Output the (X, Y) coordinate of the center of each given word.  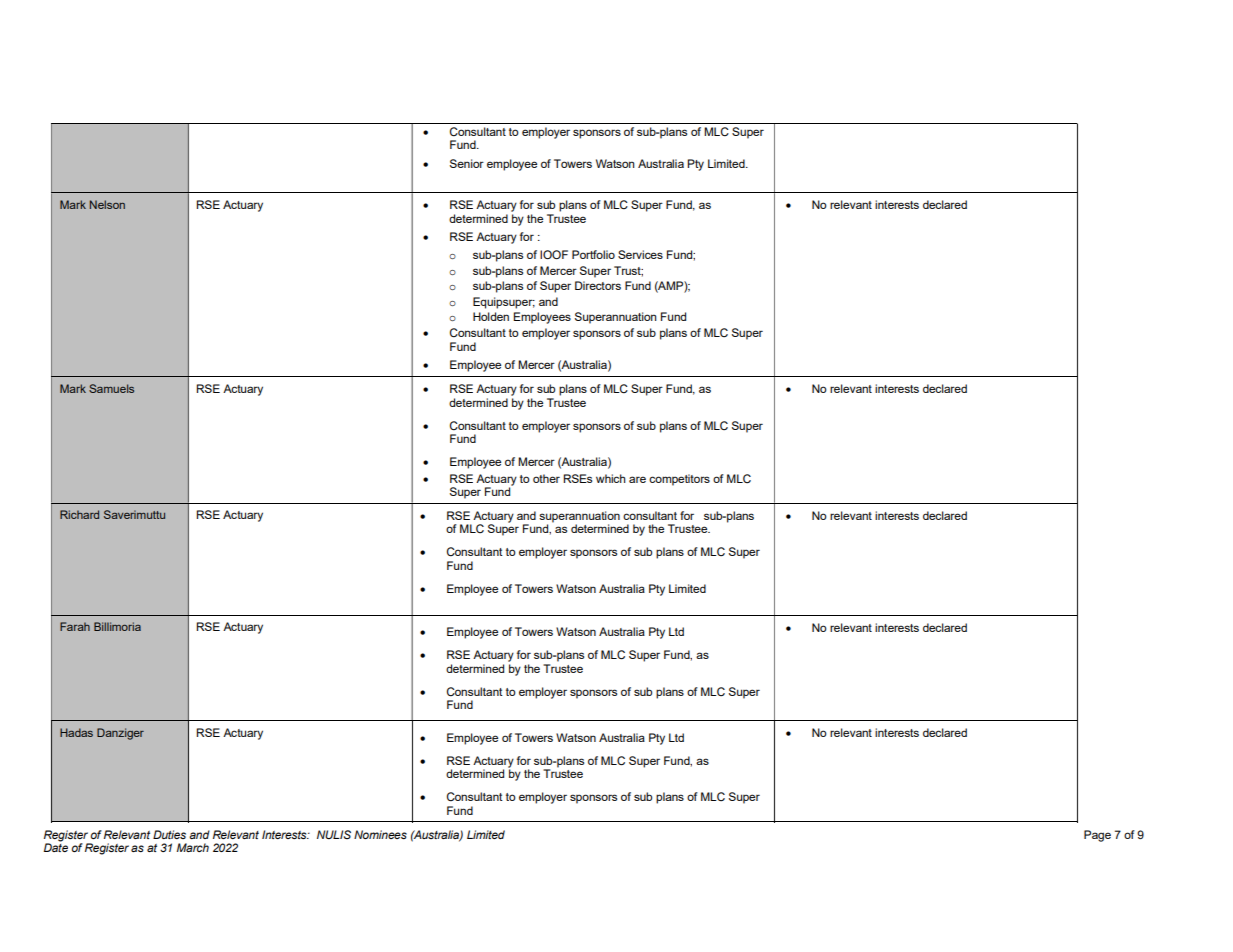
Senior (467, 163)
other (546, 478)
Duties (169, 834)
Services (640, 254)
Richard (79, 514)
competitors (679, 480)
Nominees (380, 834)
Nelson (107, 204)
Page (1097, 836)
